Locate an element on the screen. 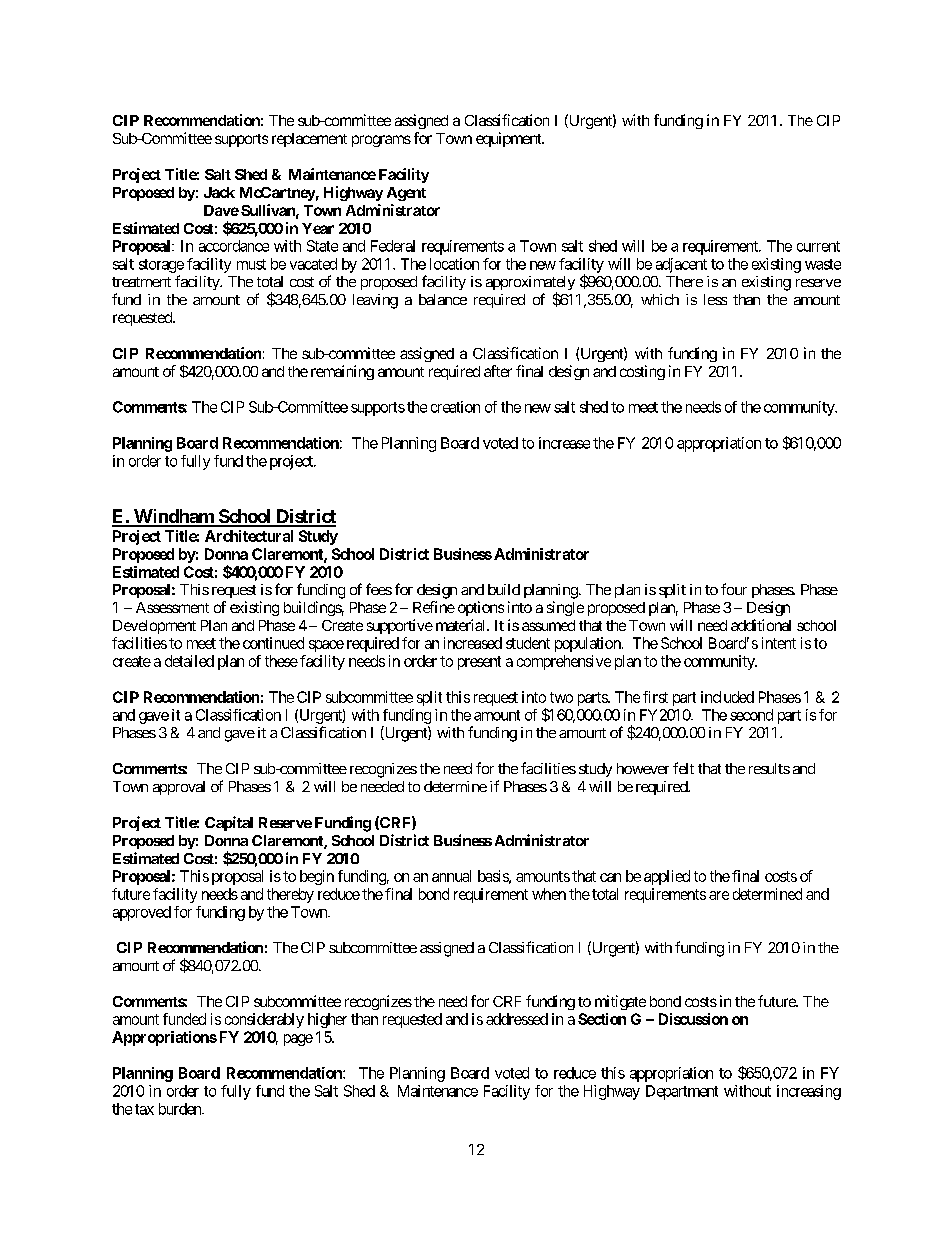 This screenshot has width=952, height=1233. Windham is located at coordinates (174, 517).
